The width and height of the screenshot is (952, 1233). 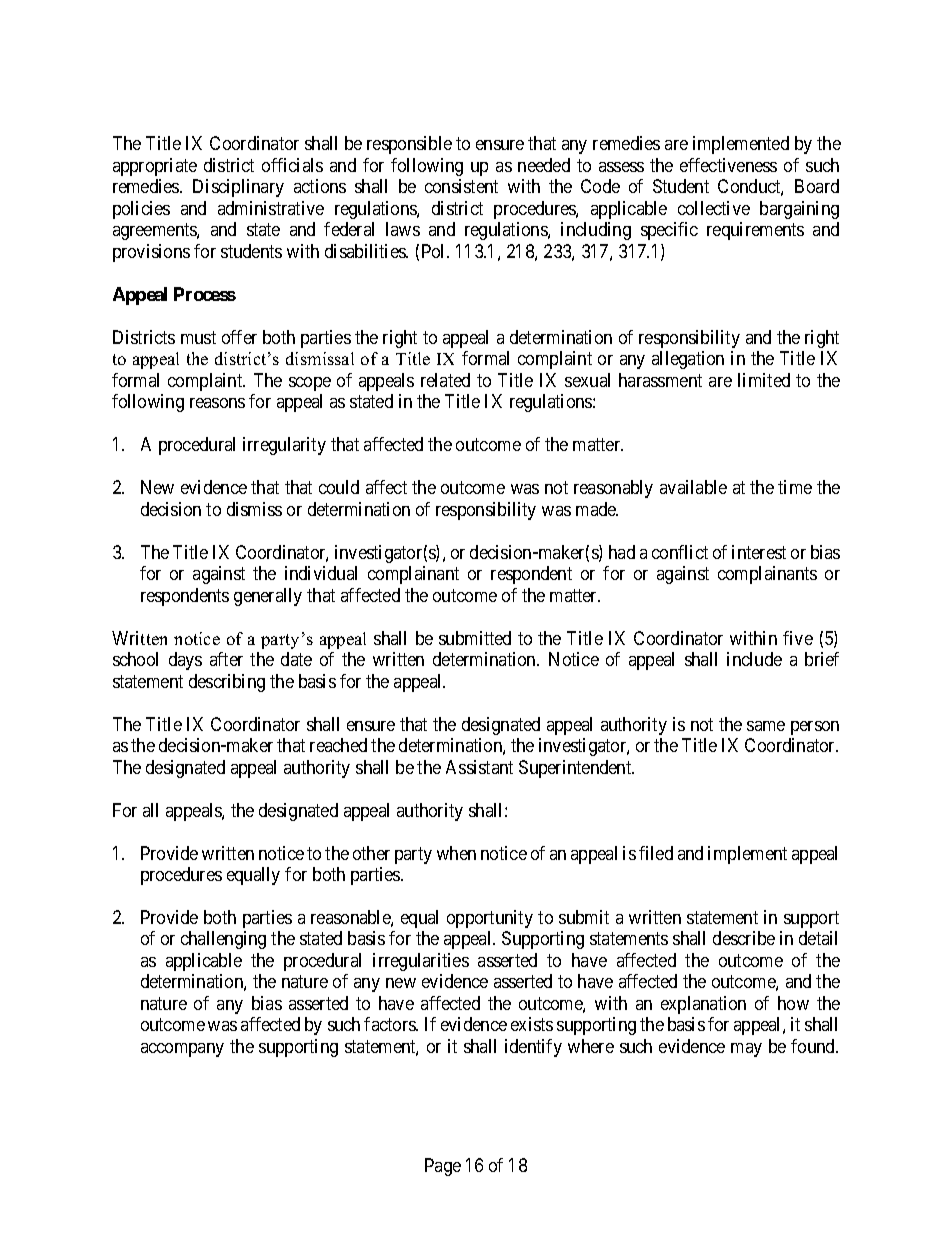 I want to click on Page, so click(x=443, y=1167).
